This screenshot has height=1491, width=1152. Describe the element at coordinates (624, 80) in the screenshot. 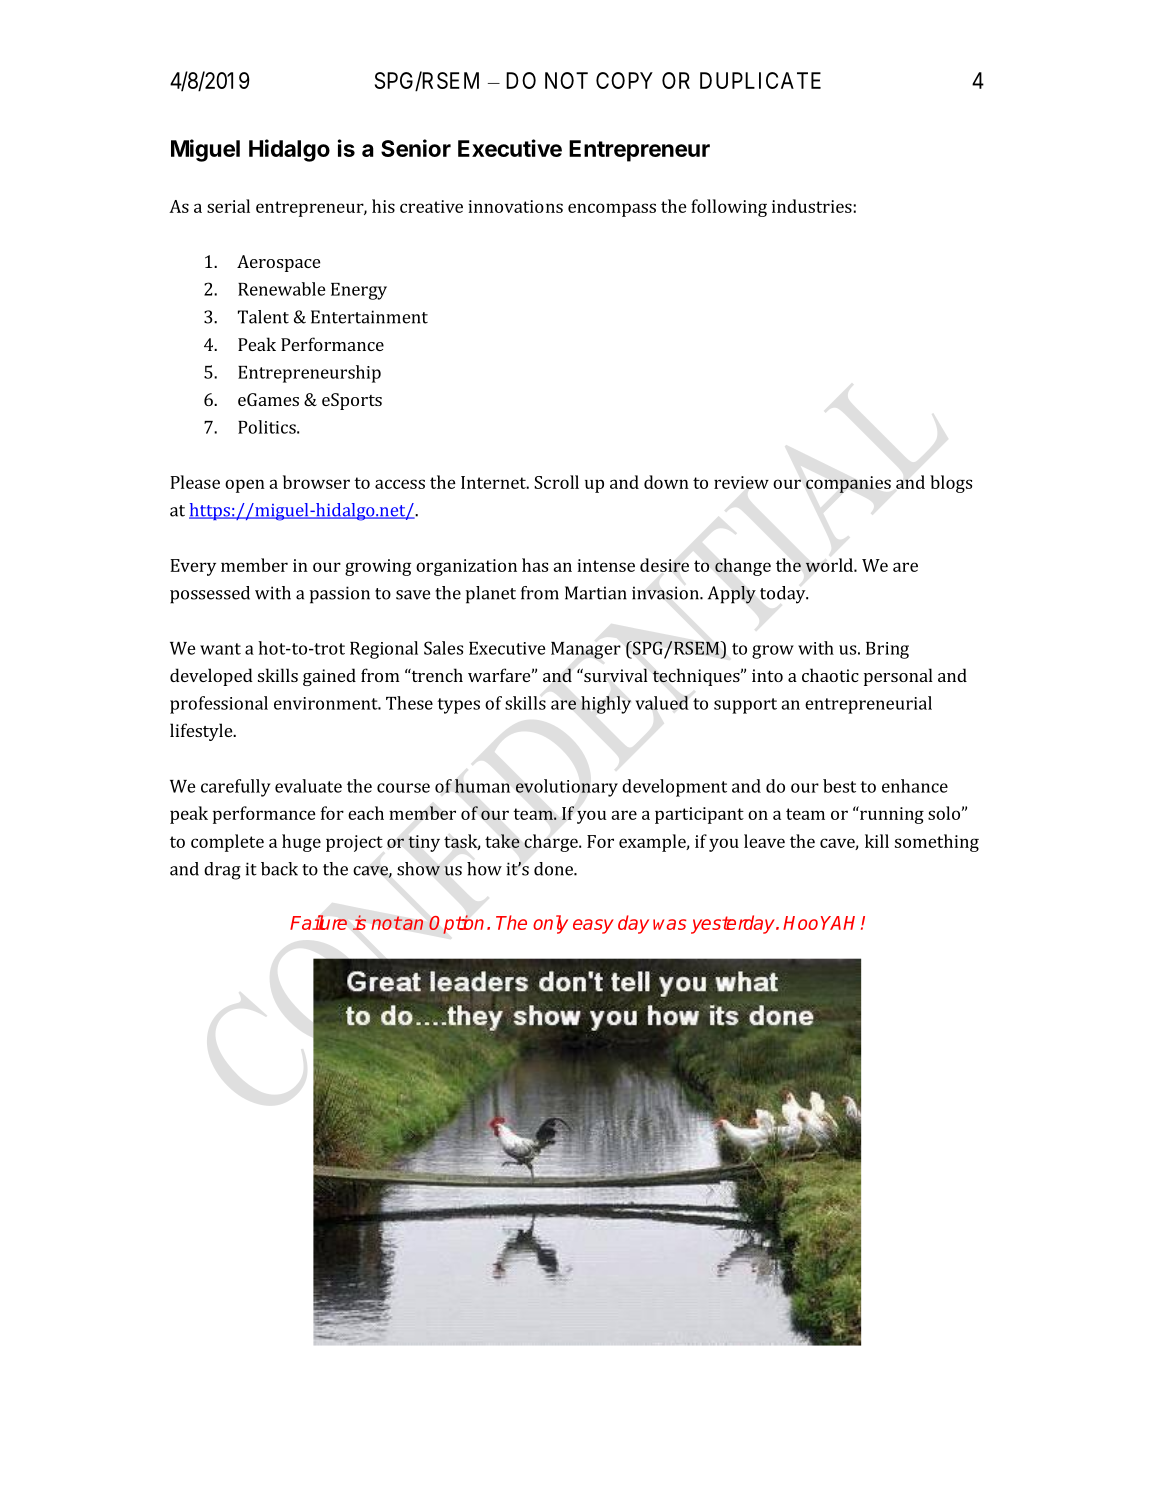

I see `COPY` at that location.
